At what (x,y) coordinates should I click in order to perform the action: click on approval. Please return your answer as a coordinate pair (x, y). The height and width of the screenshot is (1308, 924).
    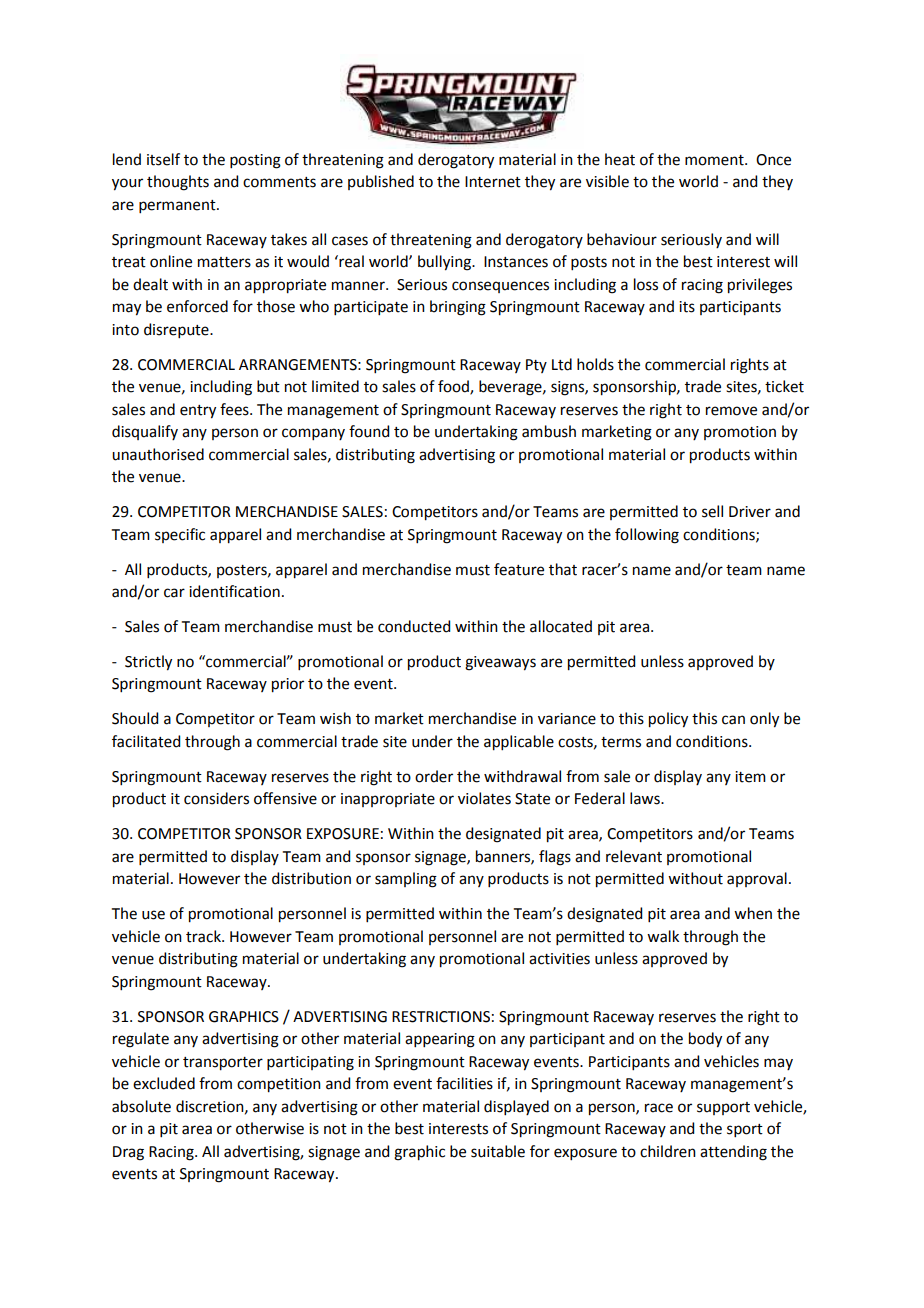
    Looking at the image, I should click on (757, 879).
